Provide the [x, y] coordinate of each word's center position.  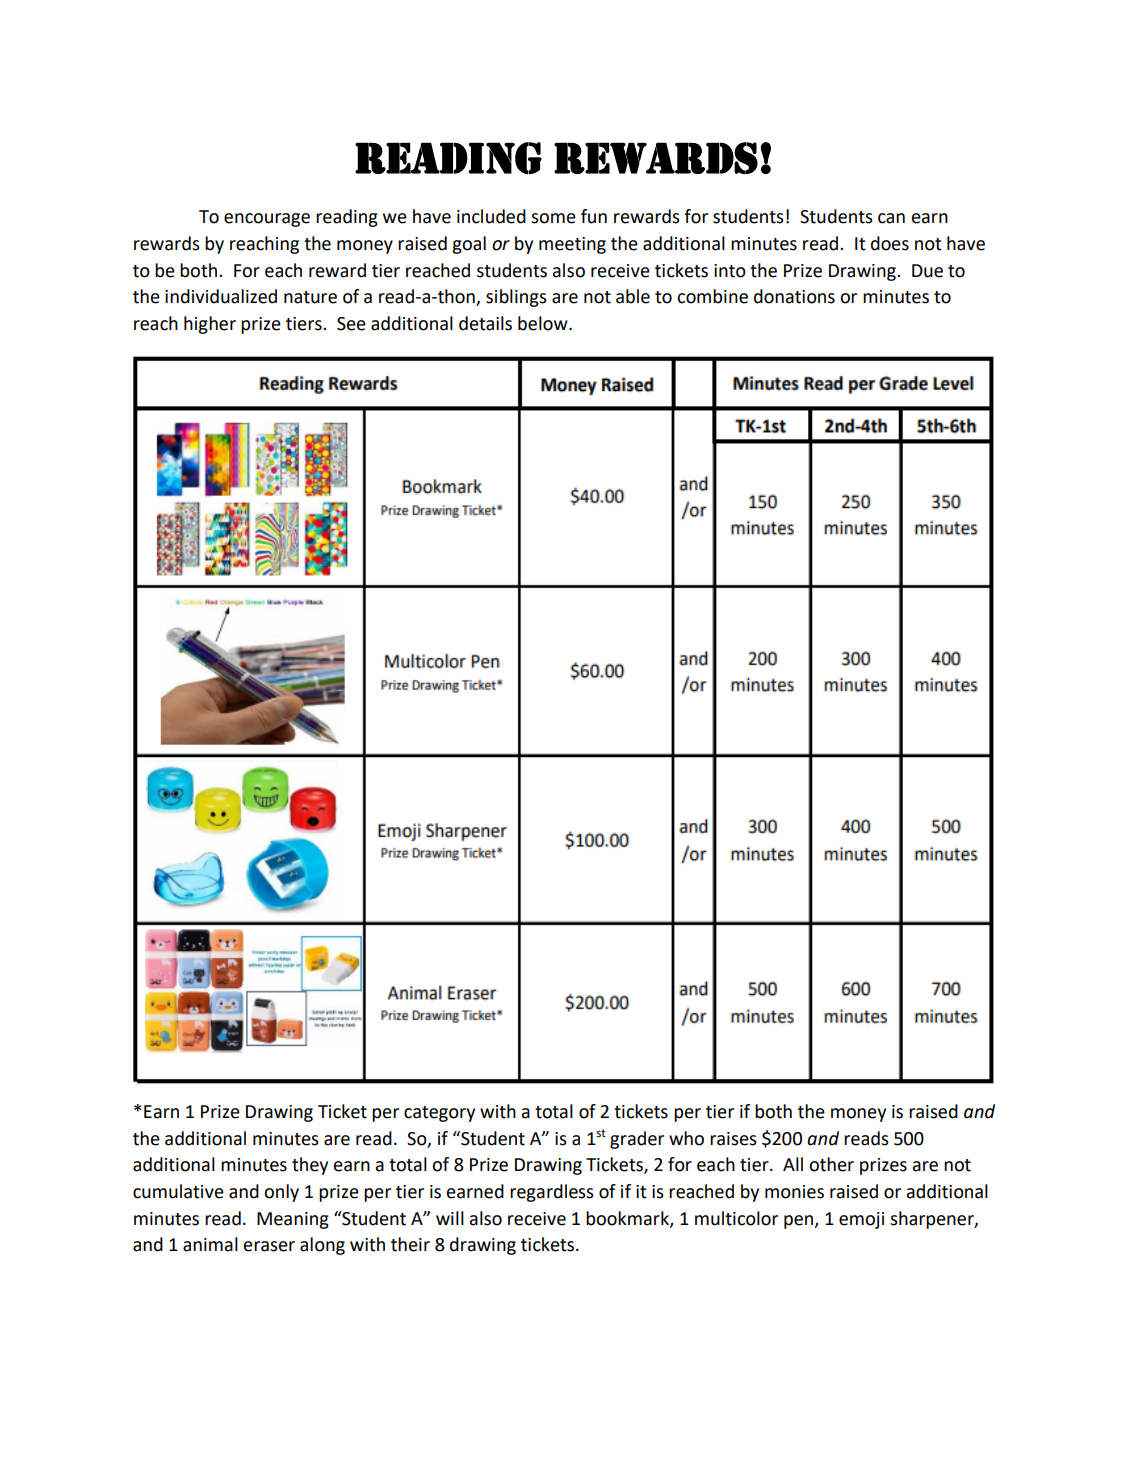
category [439, 1114]
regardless [552, 1193]
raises [733, 1139]
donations [794, 296]
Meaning [293, 1220]
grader [637, 1140]
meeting [572, 245]
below [544, 323]
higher [210, 325]
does [890, 243]
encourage [267, 220]
